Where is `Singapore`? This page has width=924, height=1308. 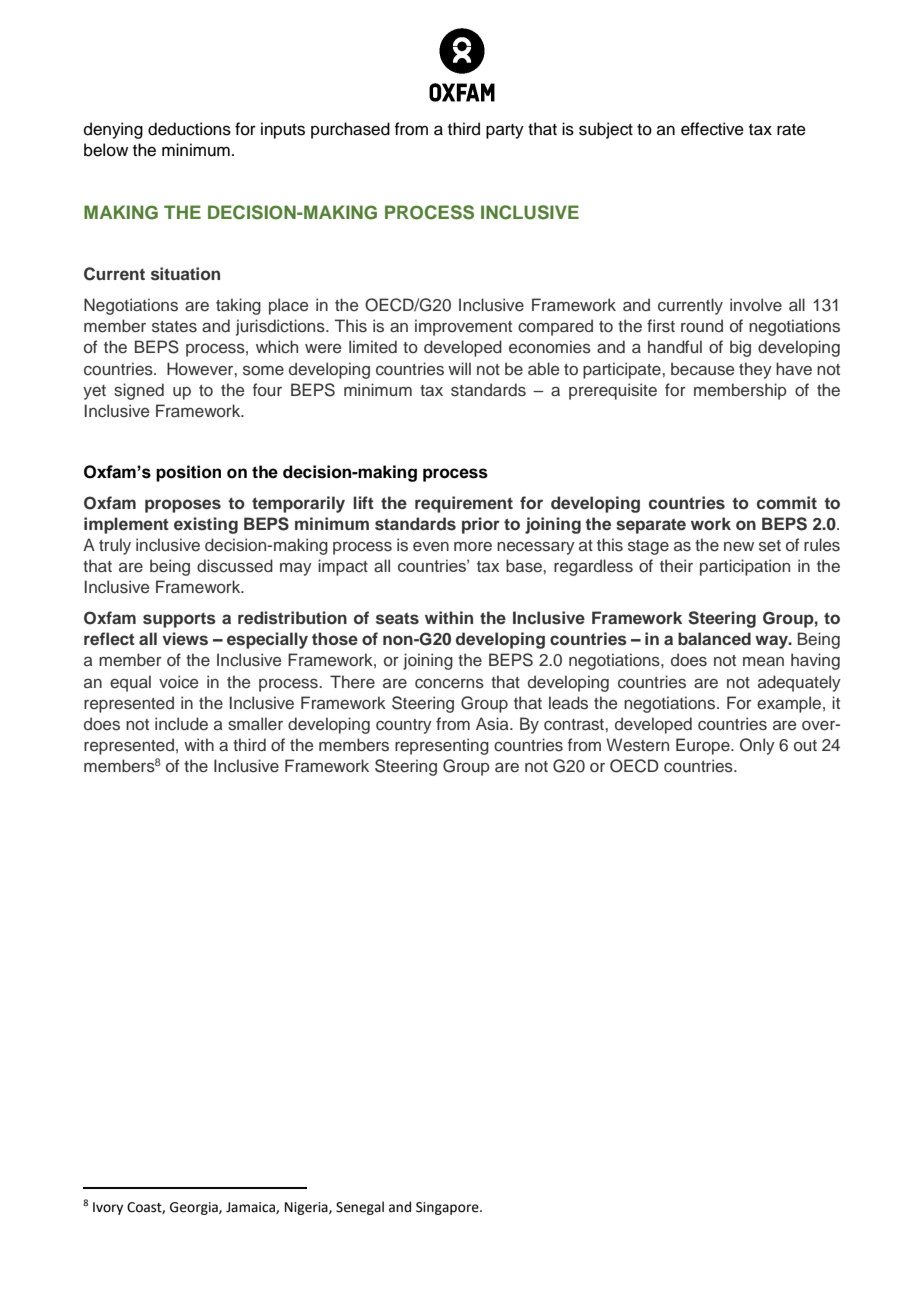 Singapore is located at coordinates (448, 1208).
